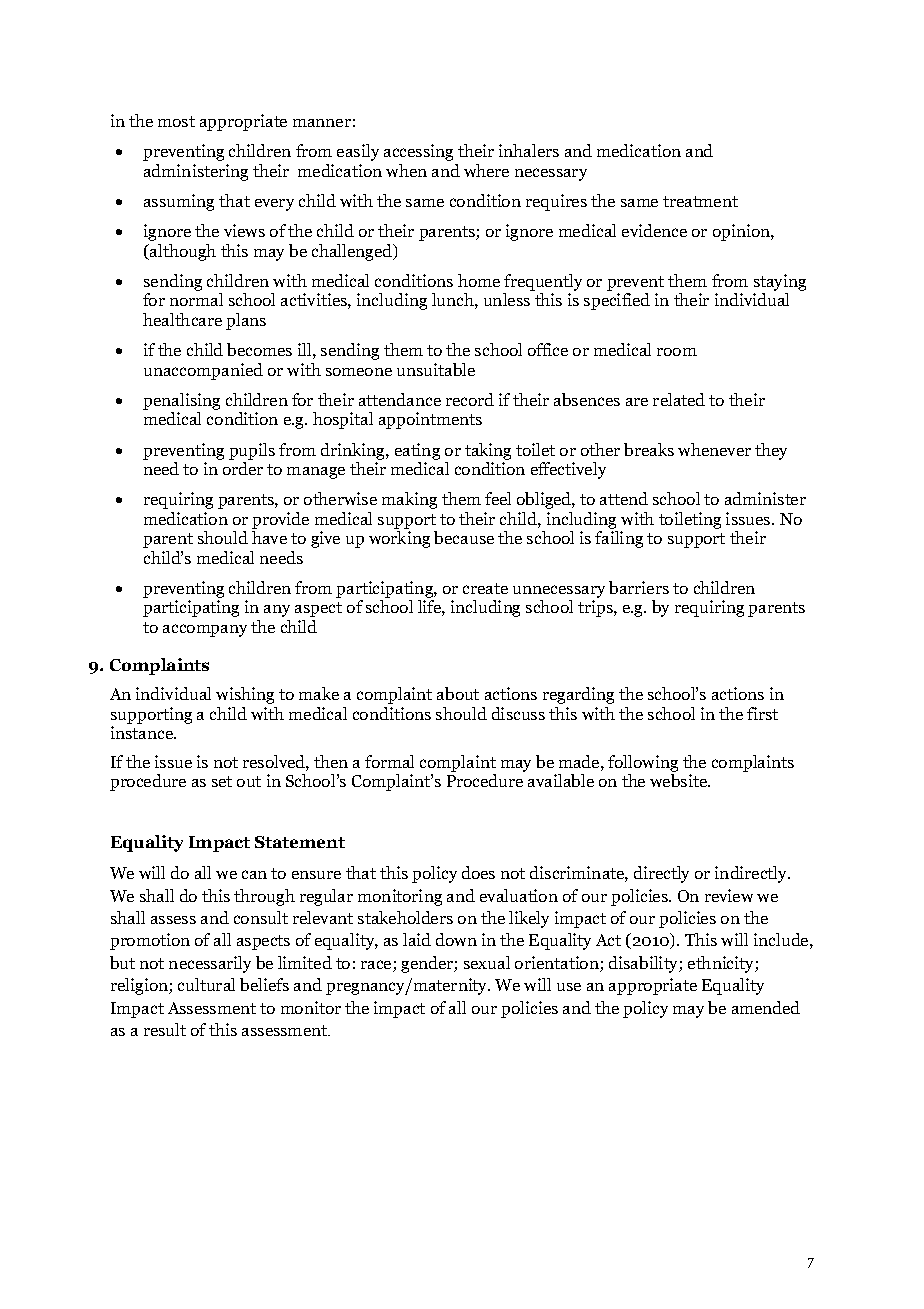  Describe the element at coordinates (409, 500) in the document. I see `making` at that location.
